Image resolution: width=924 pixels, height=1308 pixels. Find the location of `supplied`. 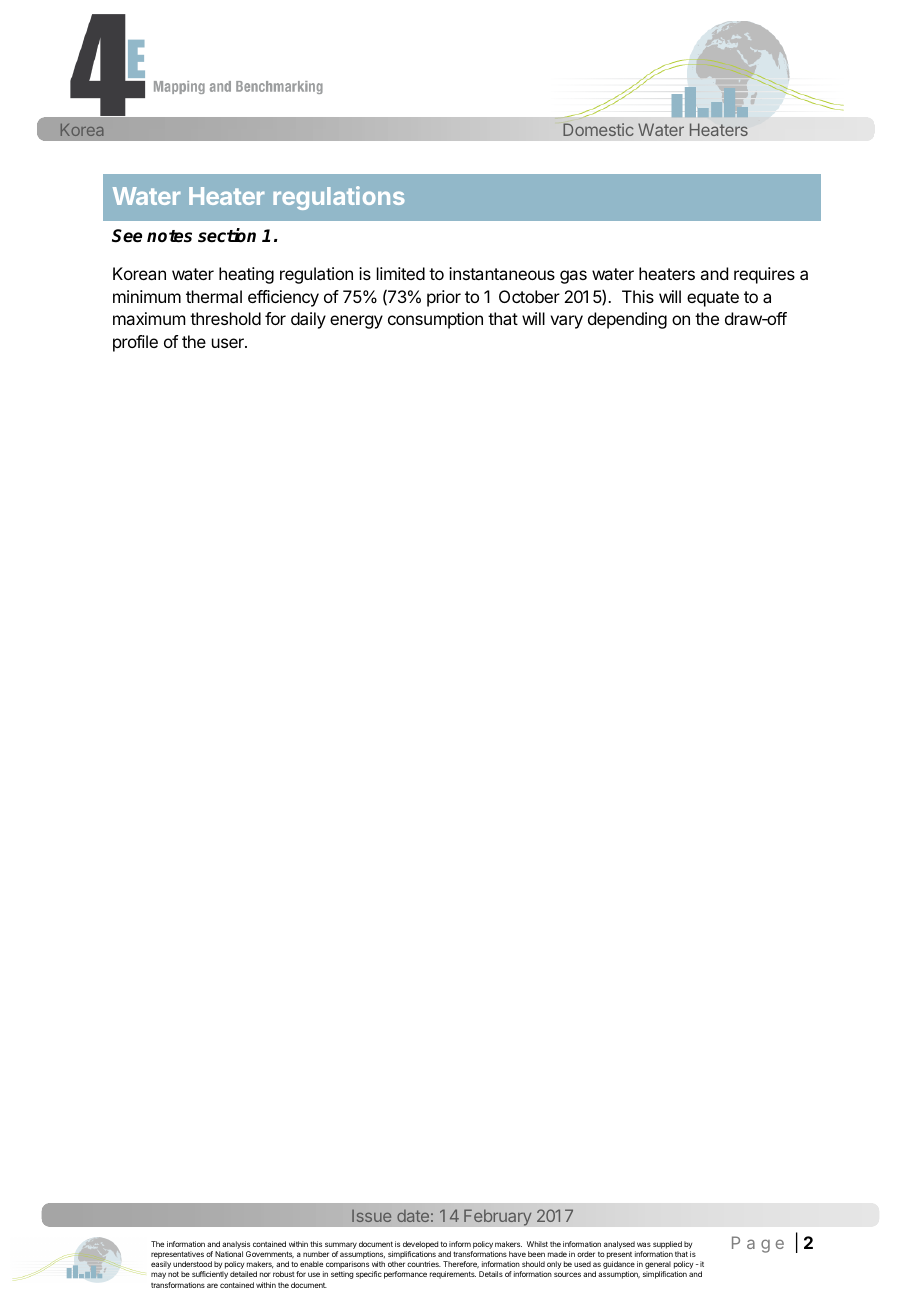

supplied is located at coordinates (667, 1245).
